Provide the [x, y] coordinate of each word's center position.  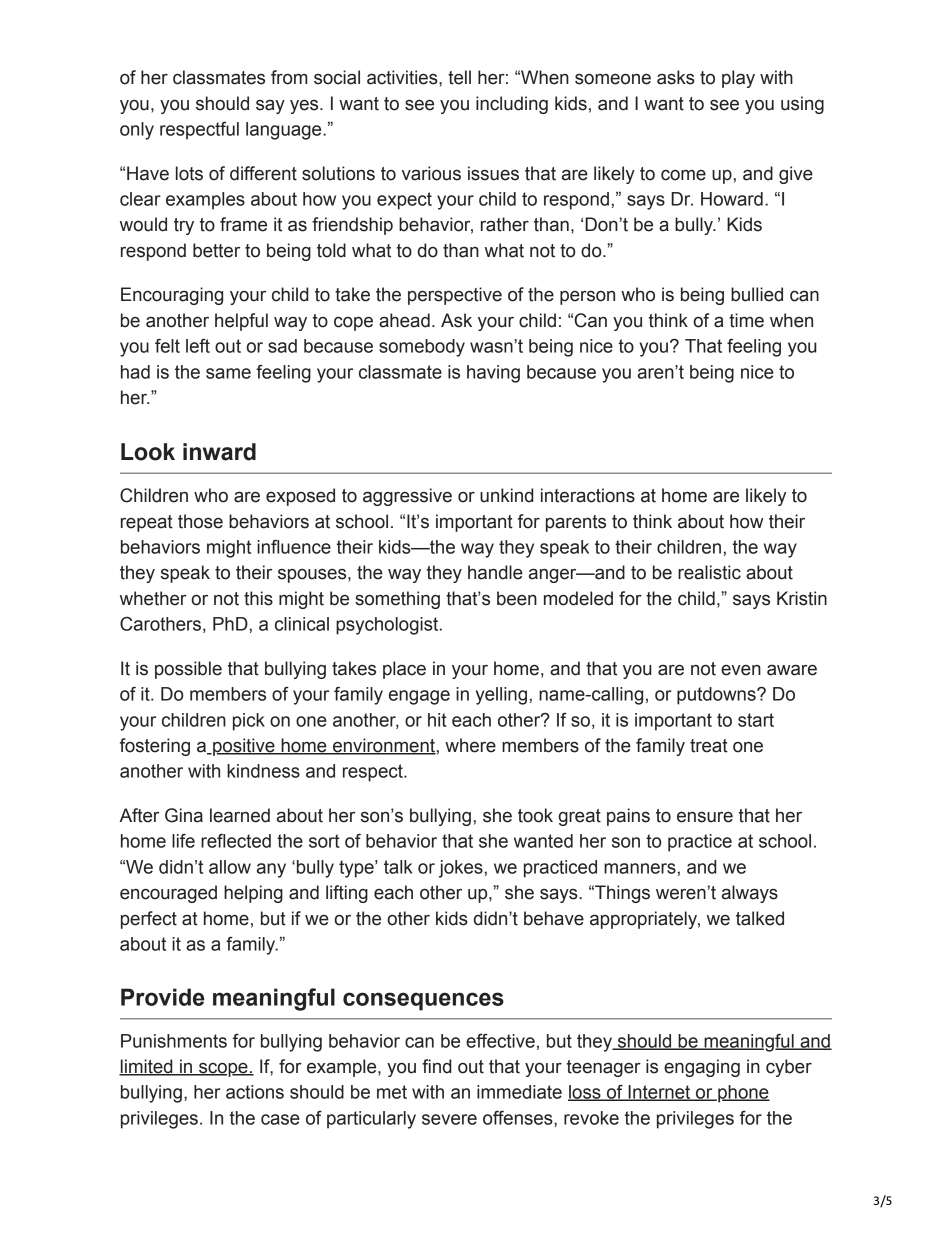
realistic [709, 572]
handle [495, 572]
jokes [461, 869]
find [436, 1066]
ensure [705, 817]
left [198, 346]
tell [459, 77]
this [258, 598]
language [285, 131]
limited [147, 1067]
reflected [236, 840]
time [746, 320]
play [738, 79]
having [493, 374]
